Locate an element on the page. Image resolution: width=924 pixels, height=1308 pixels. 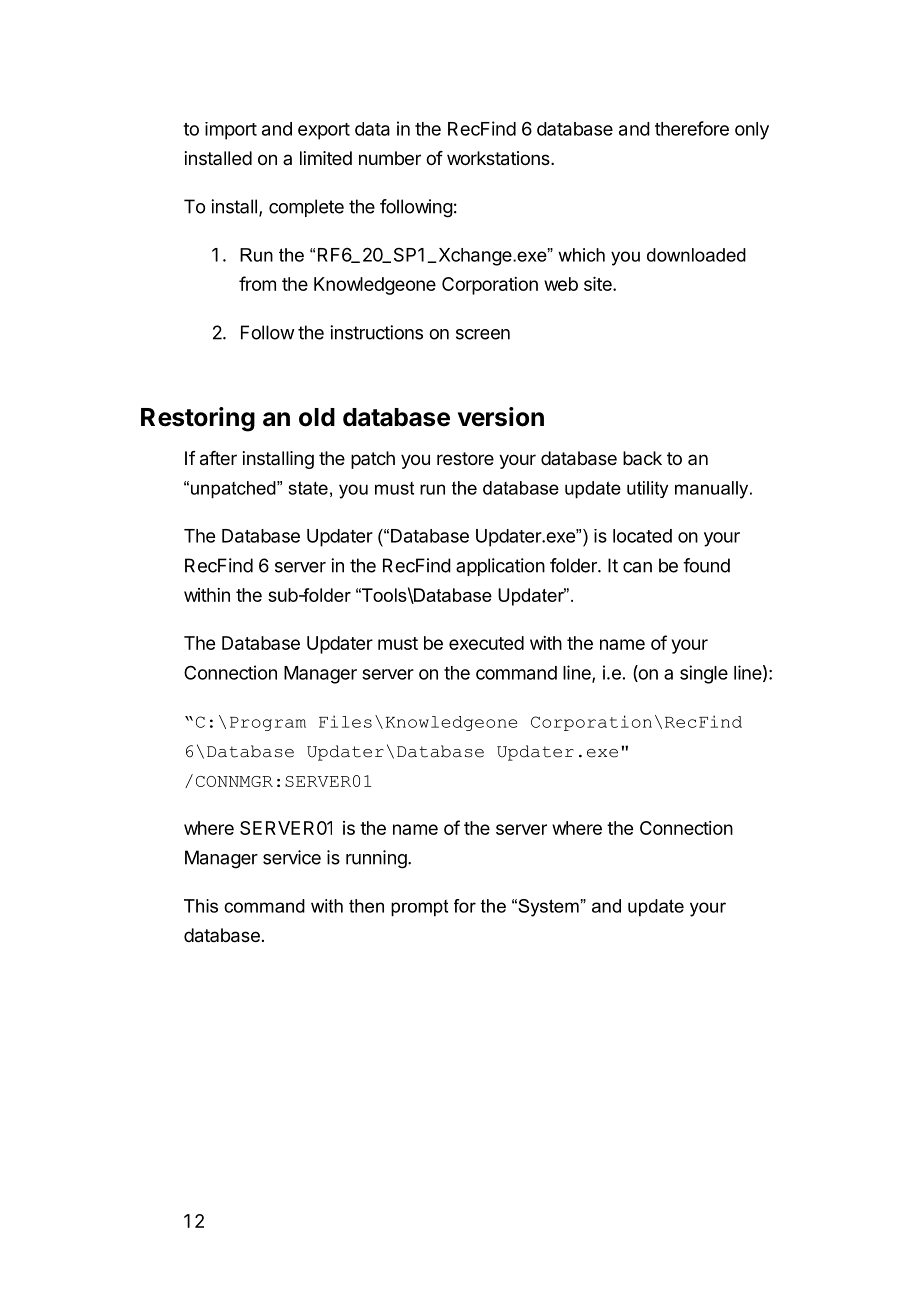
single is located at coordinates (704, 674).
